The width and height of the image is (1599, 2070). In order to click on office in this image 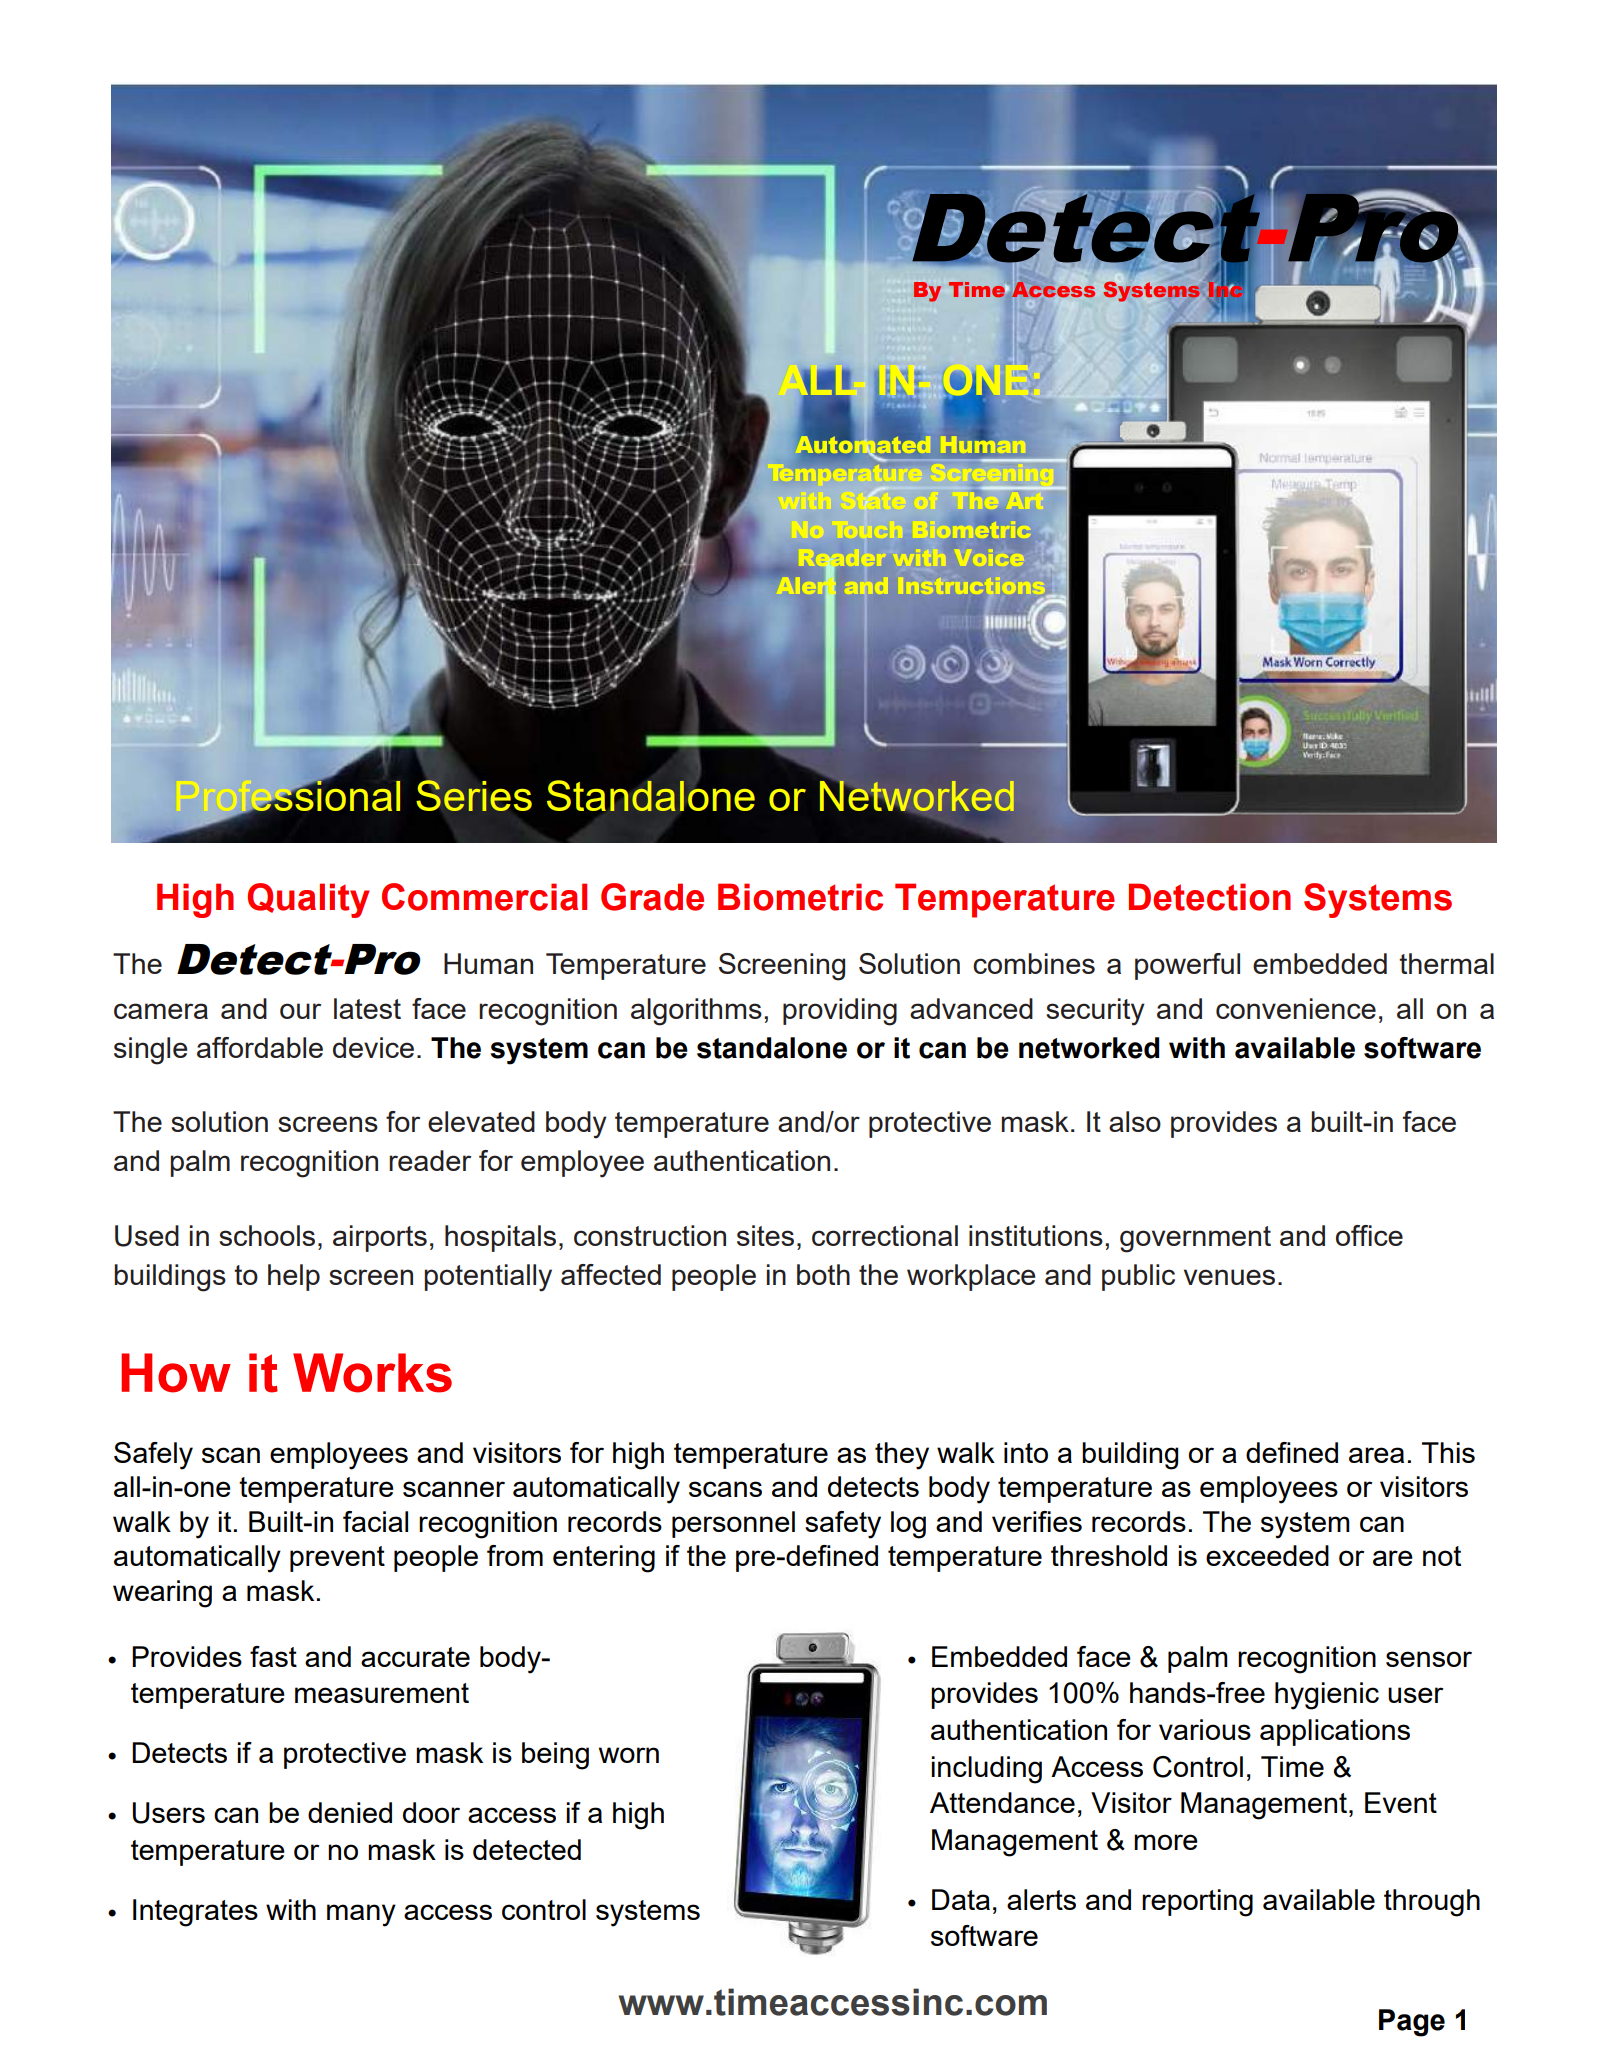, I will do `click(1369, 1235)`.
